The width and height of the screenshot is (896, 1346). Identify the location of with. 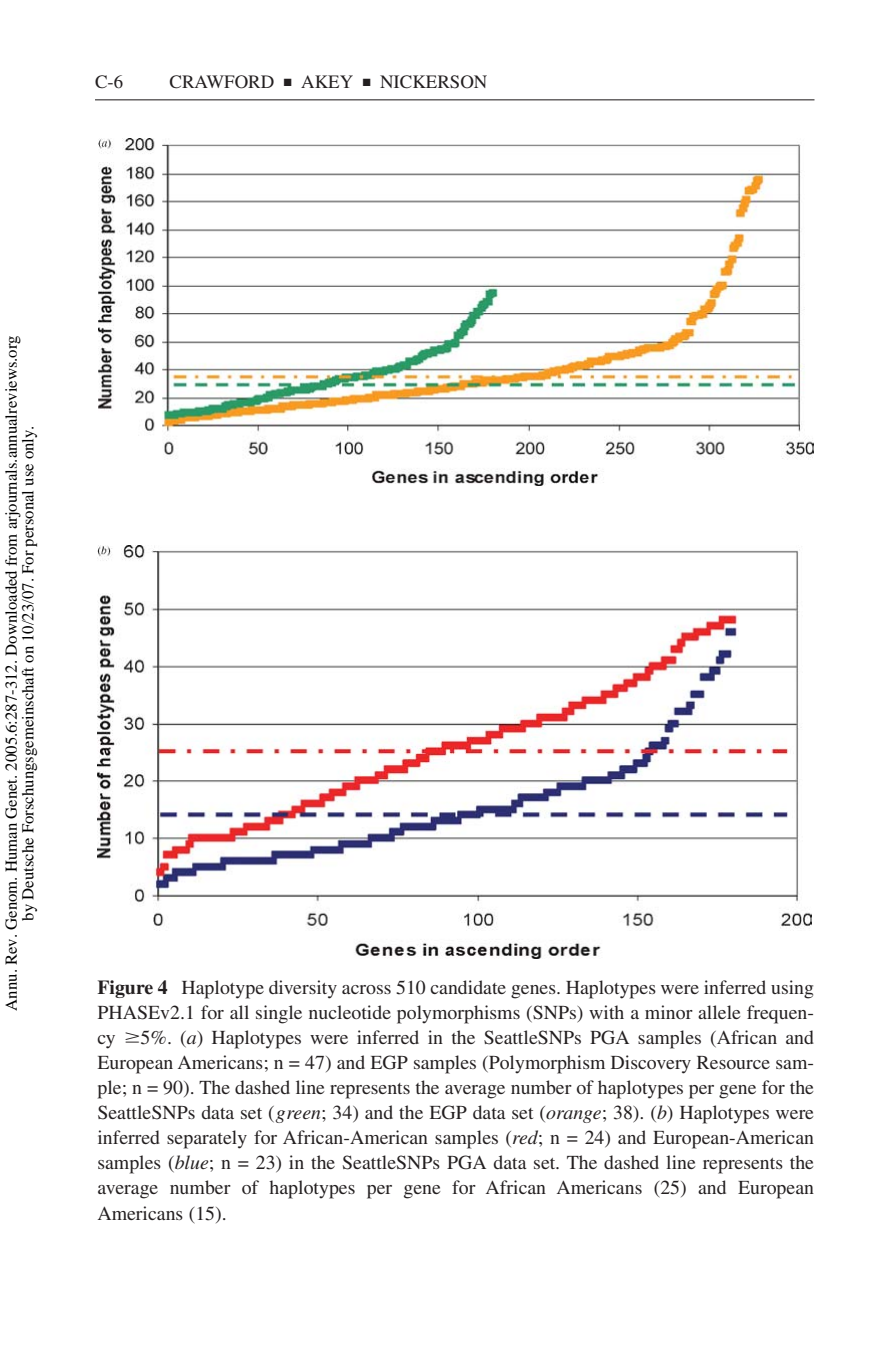
(606, 1012).
